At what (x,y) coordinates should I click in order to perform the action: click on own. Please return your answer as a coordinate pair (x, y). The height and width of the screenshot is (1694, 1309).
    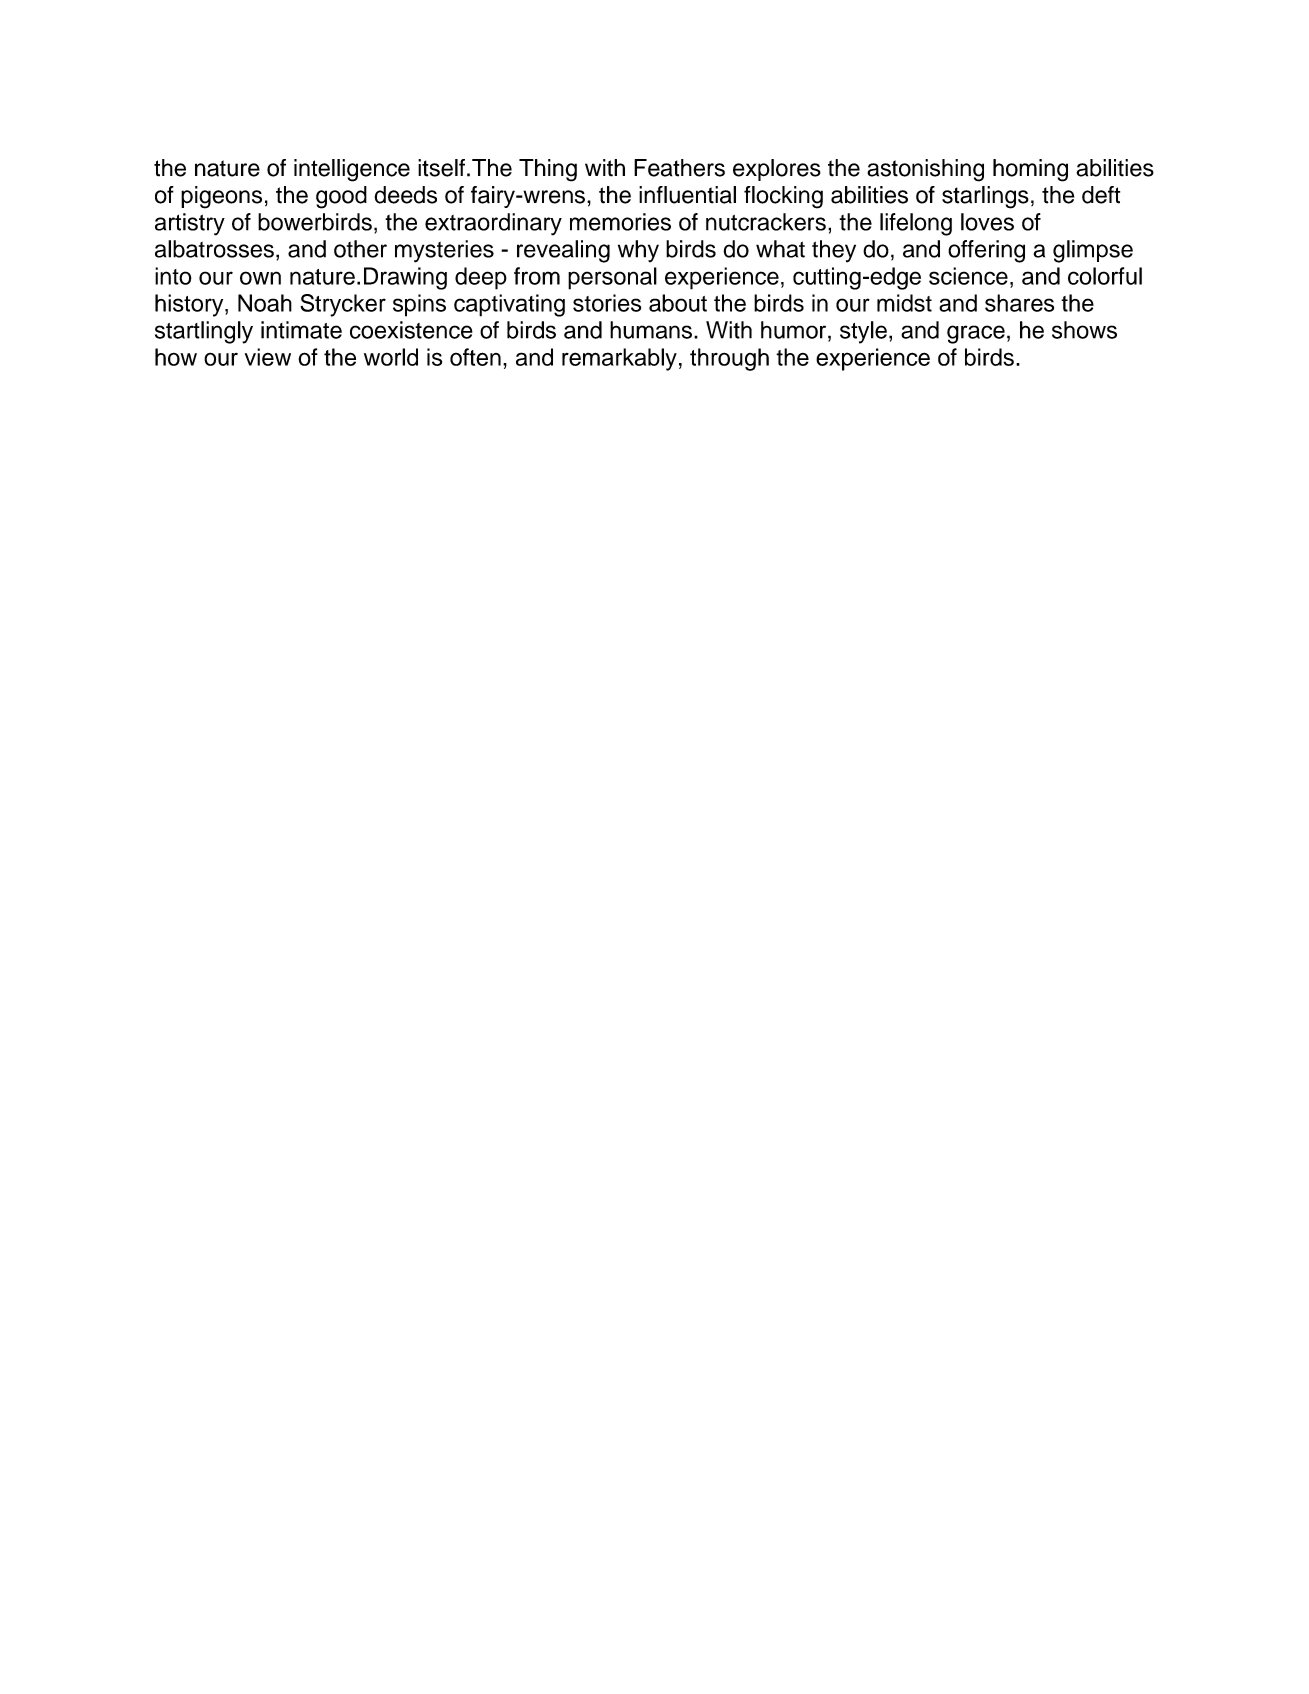
    Looking at the image, I should click on (260, 278).
